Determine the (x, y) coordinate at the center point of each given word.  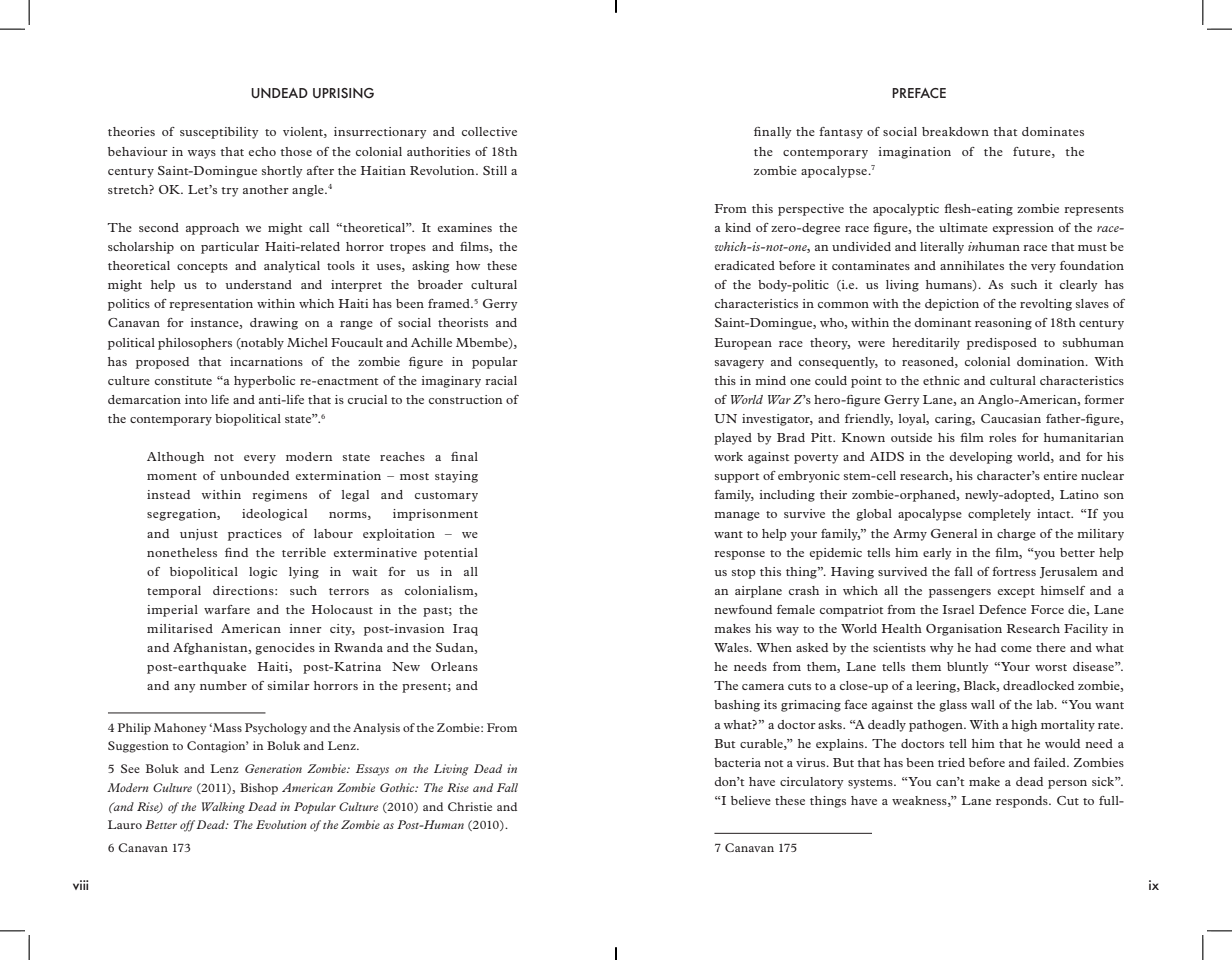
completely (999, 515)
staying (456, 477)
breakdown (955, 131)
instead (168, 494)
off (187, 826)
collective (489, 131)
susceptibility (219, 133)
